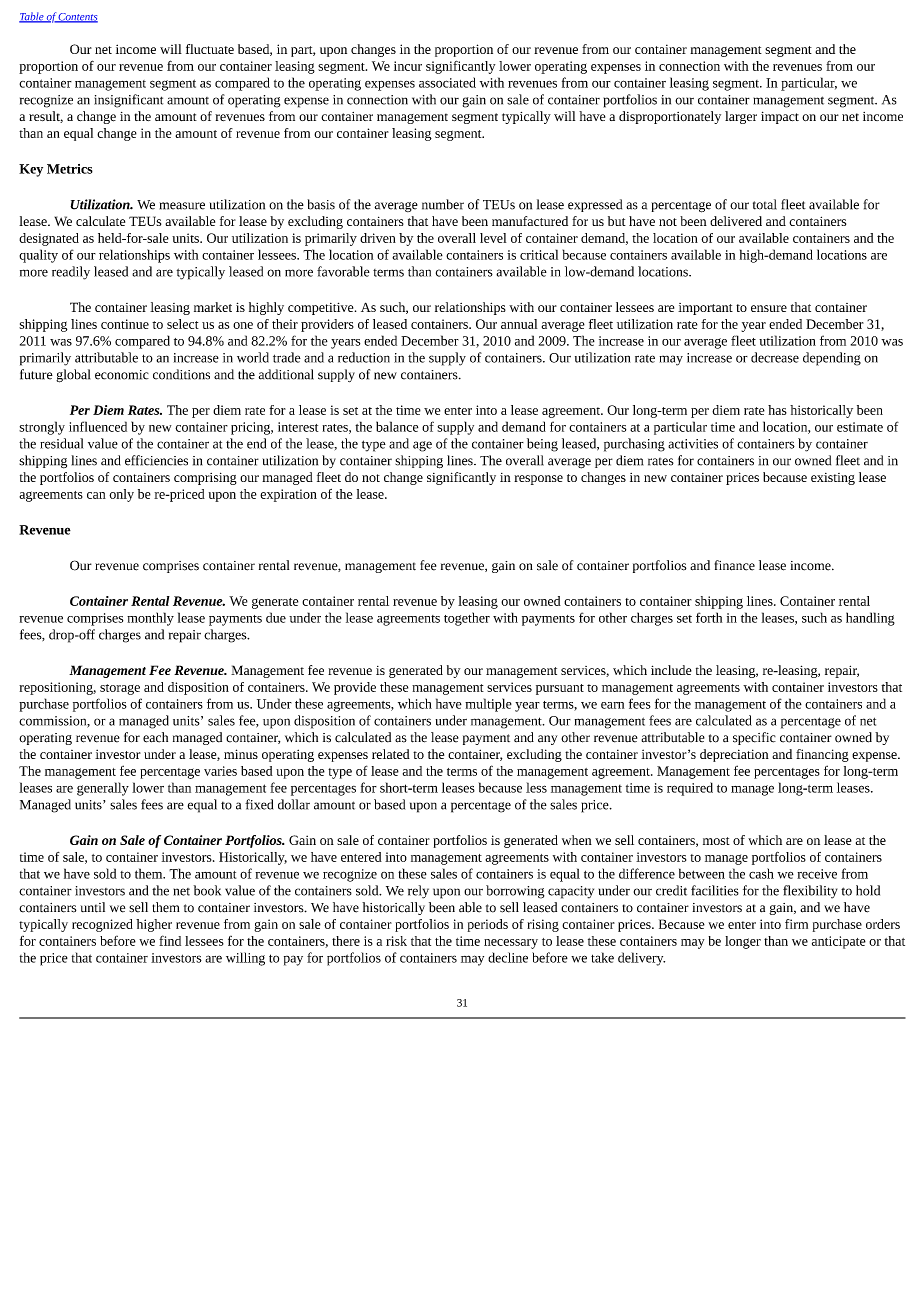 Image resolution: width=924 pixels, height=1308 pixels. I want to click on insignificant, so click(128, 101).
